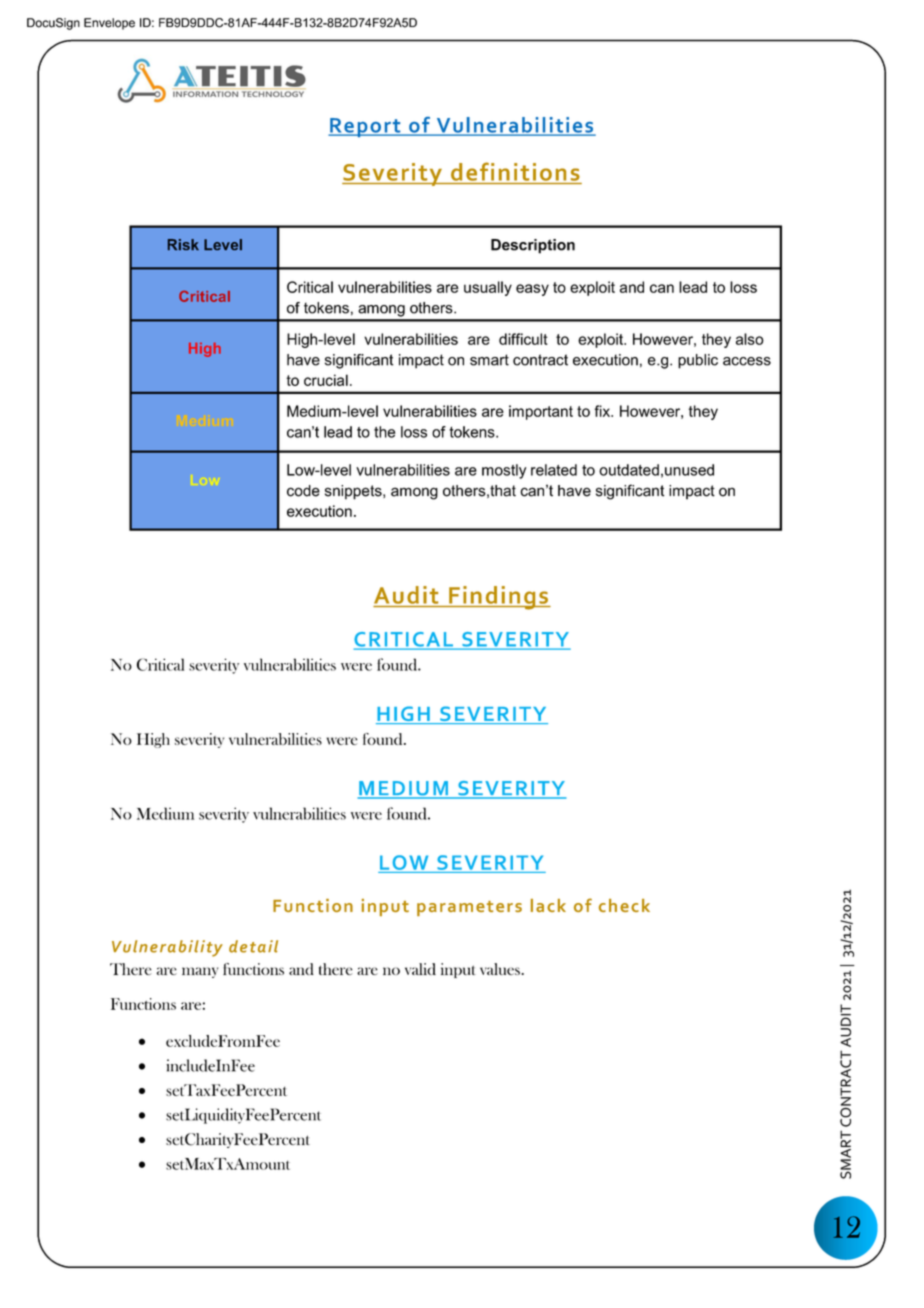 This screenshot has width=924, height=1308. Describe the element at coordinates (303, 491) in the screenshot. I see `code` at that location.
